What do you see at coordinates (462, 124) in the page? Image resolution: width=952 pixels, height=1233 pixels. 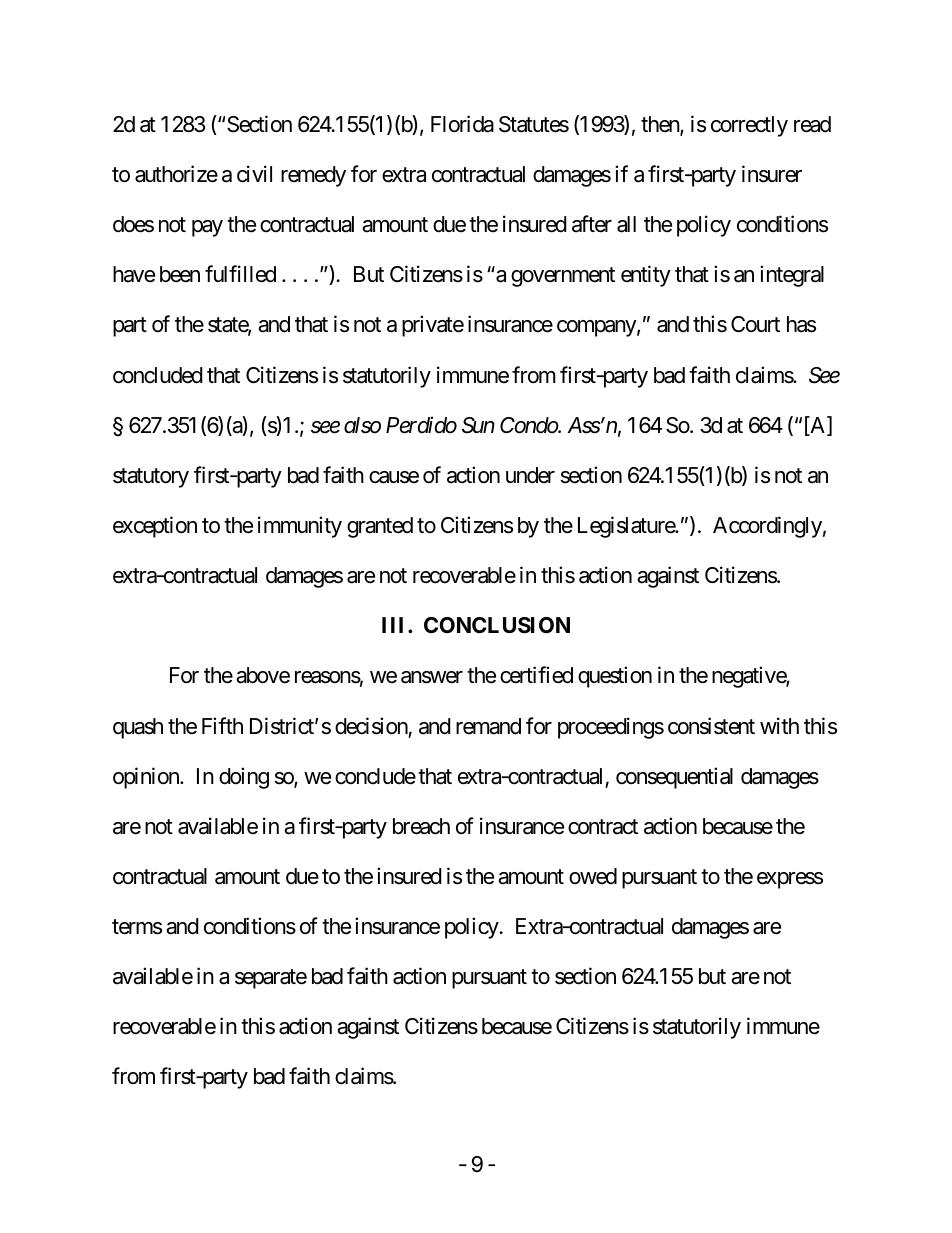 I see `Florida` at bounding box center [462, 124].
